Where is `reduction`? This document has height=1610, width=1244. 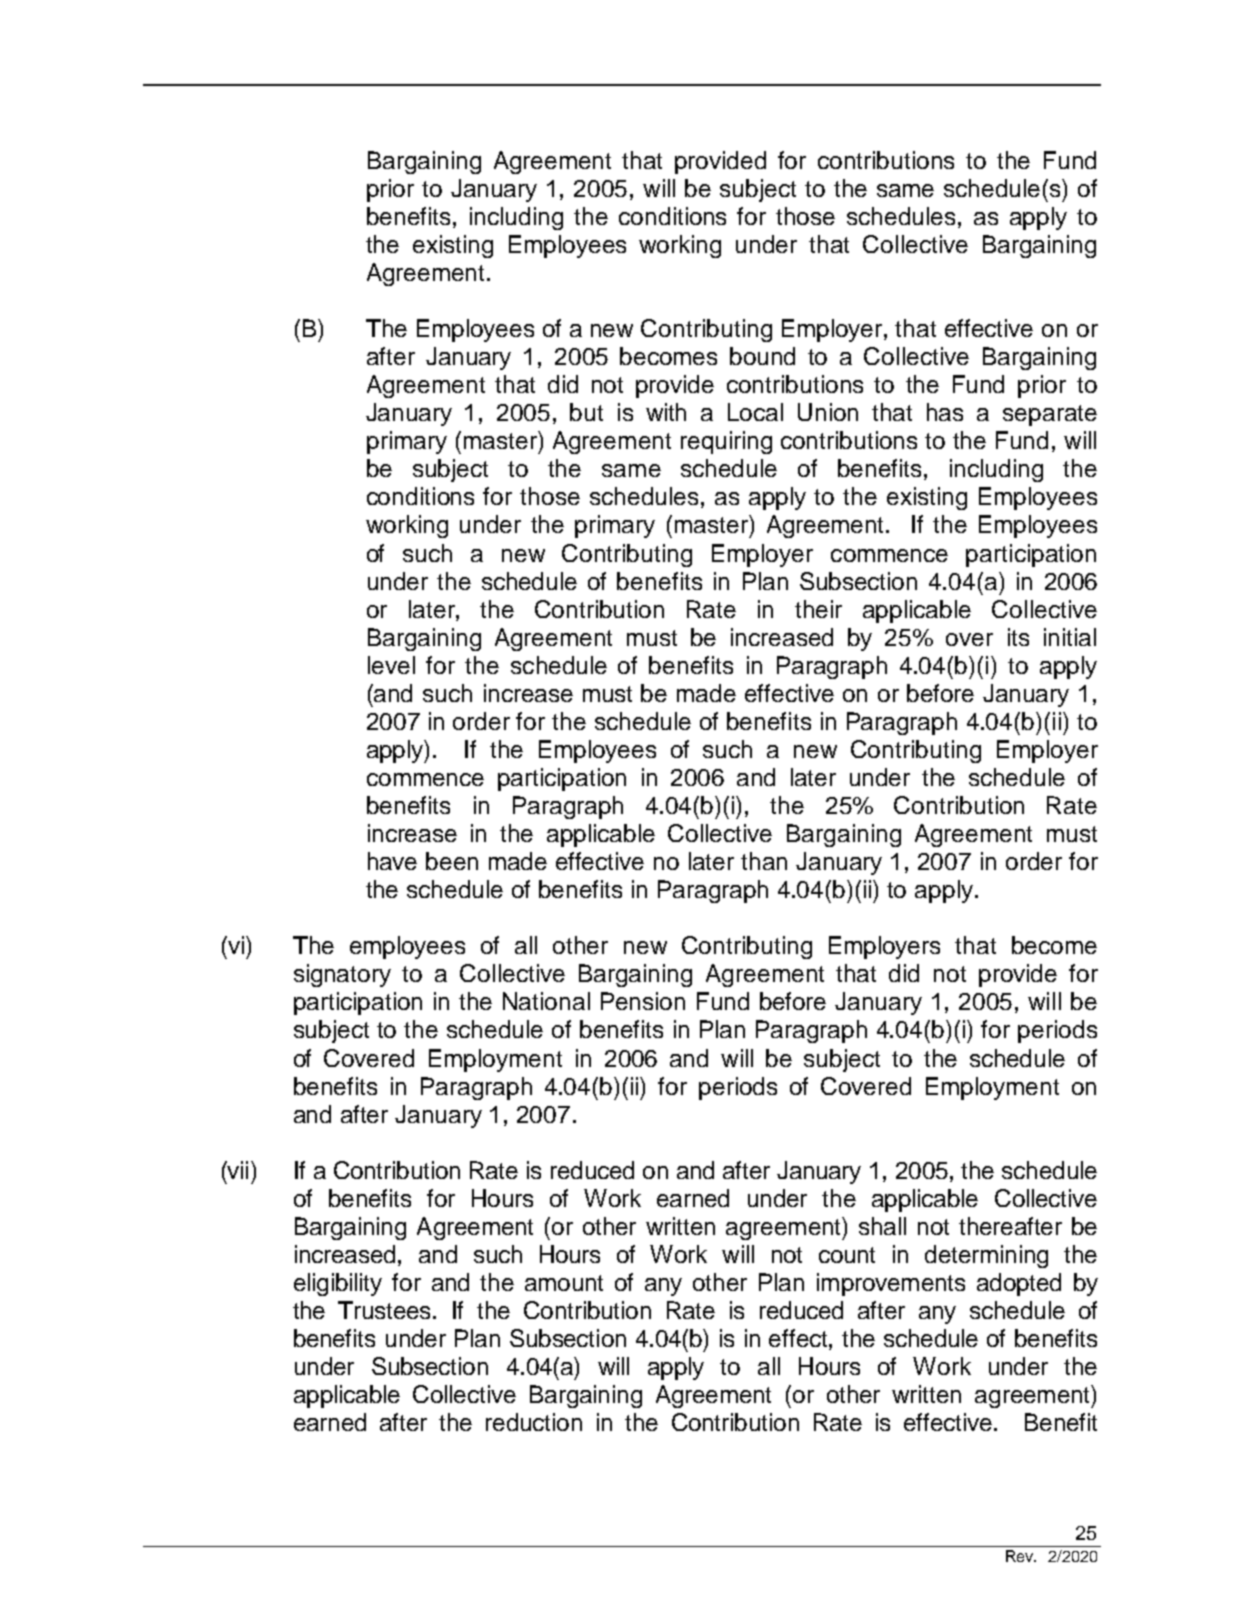
reduction is located at coordinates (534, 1422).
